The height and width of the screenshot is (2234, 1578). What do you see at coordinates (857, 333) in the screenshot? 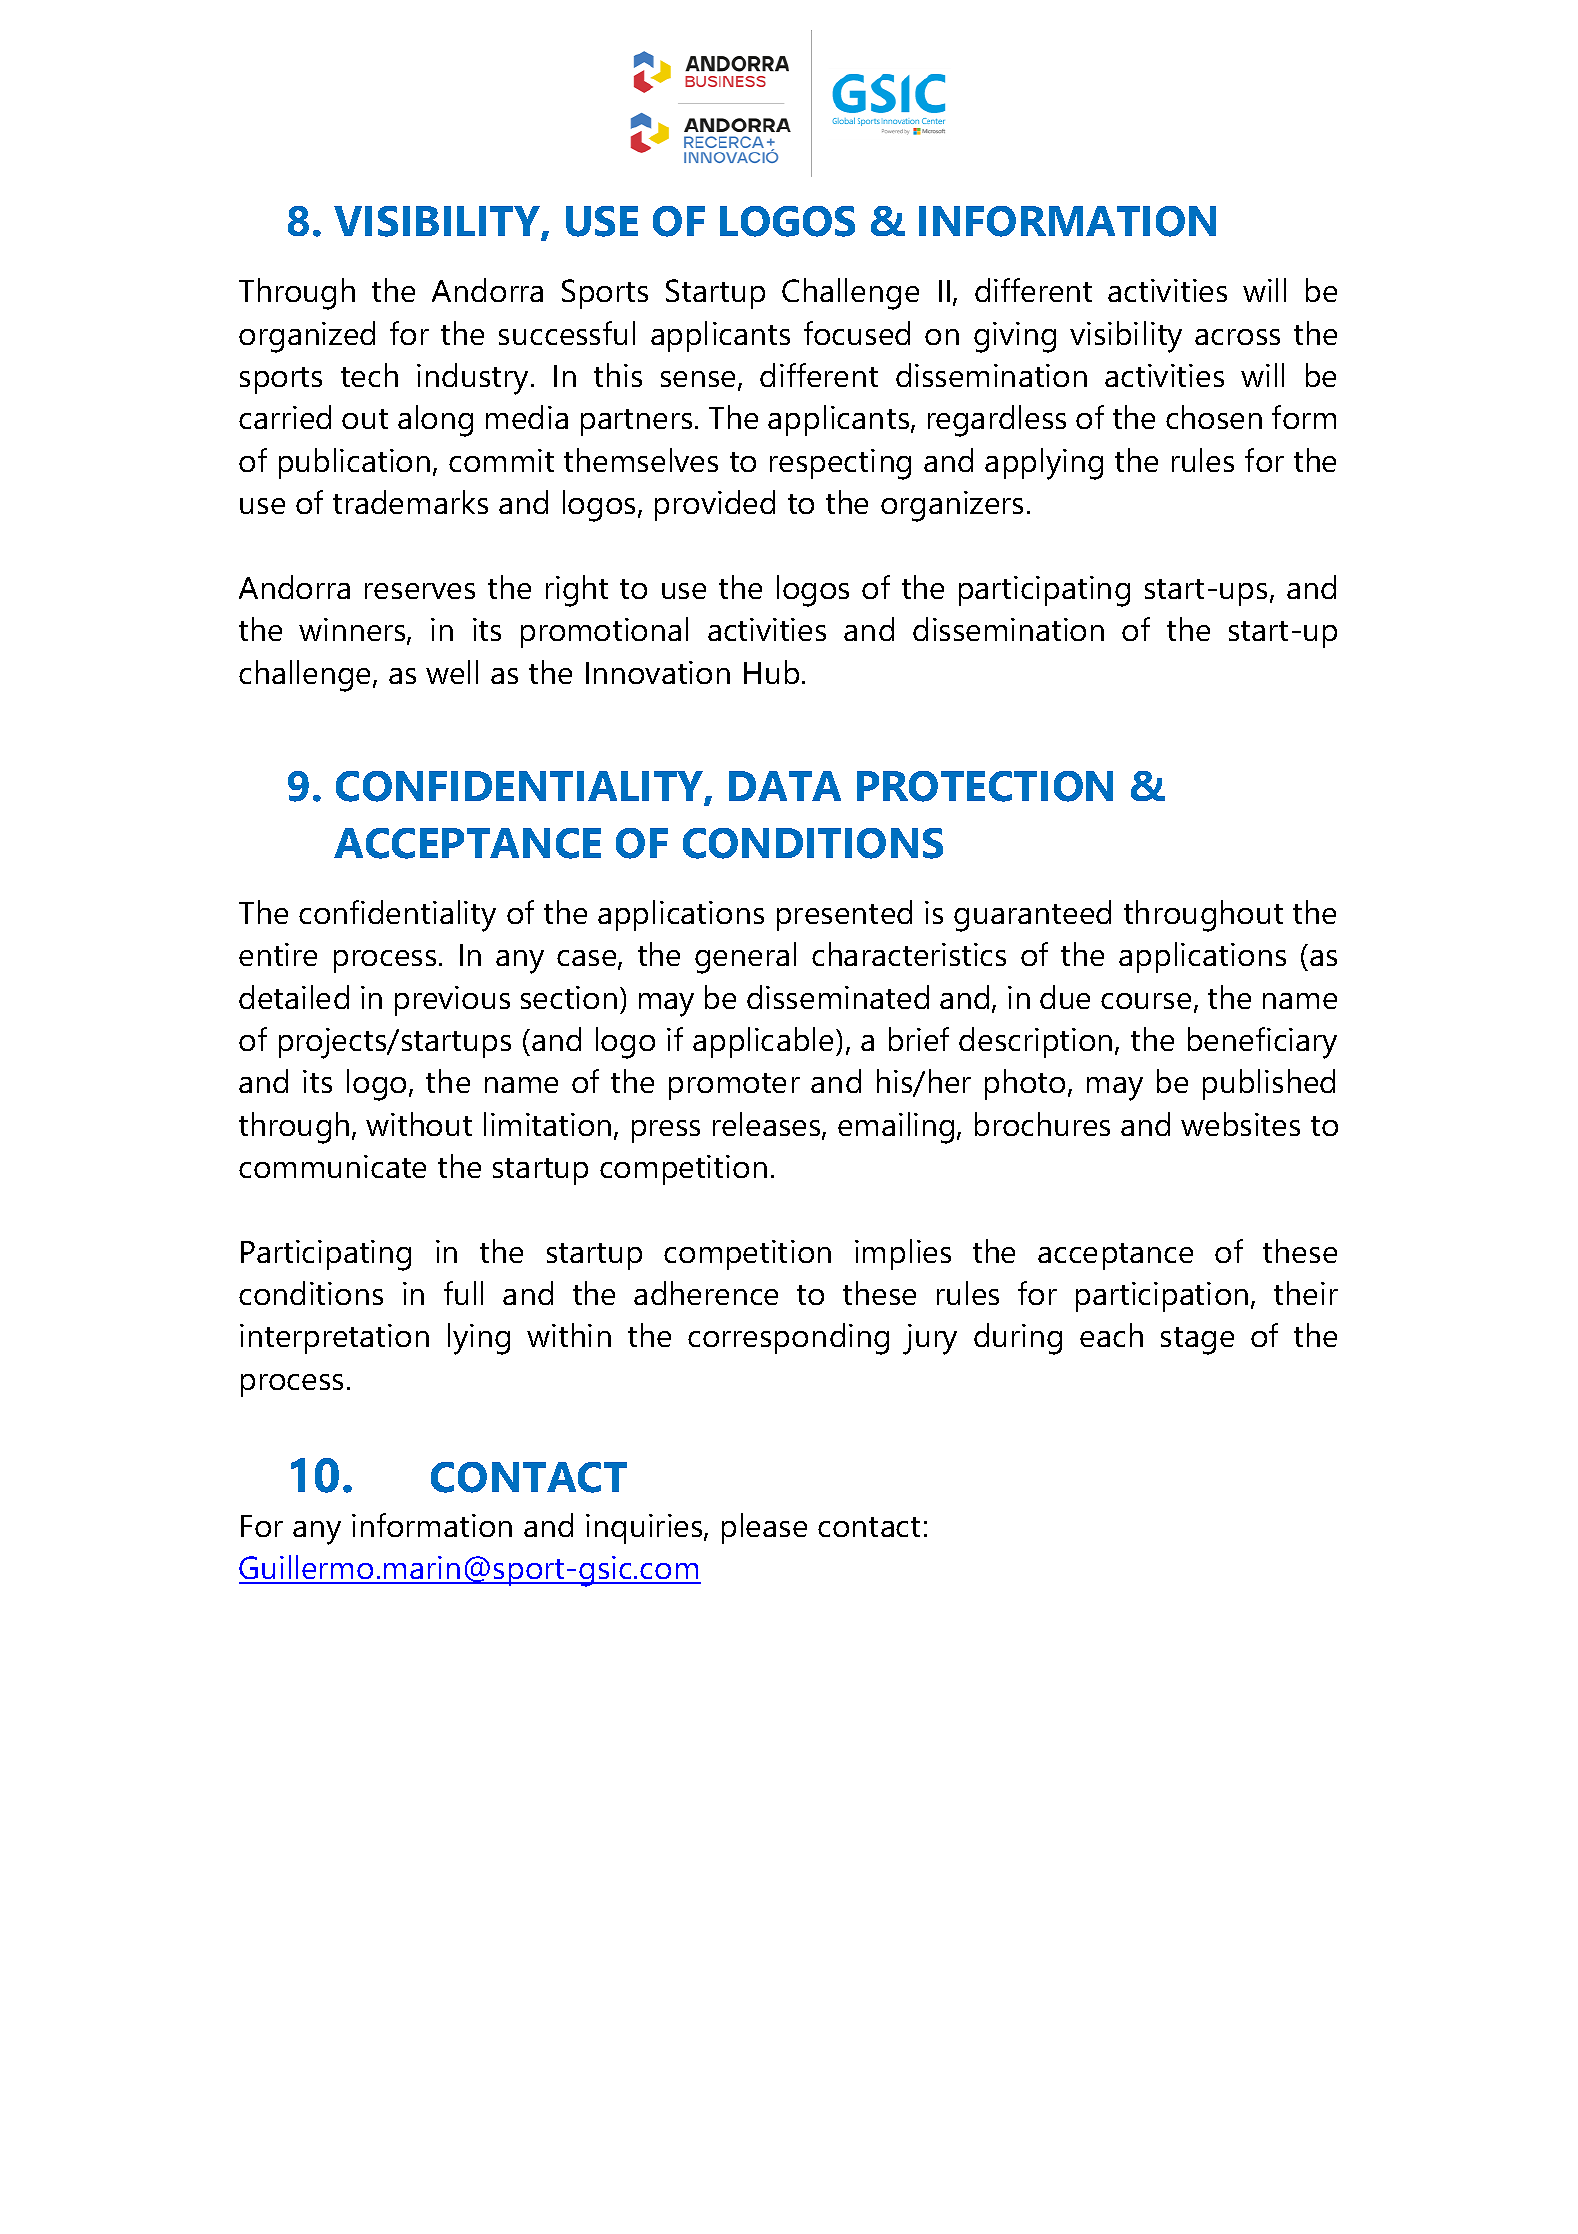
I see `focused` at bounding box center [857, 333].
